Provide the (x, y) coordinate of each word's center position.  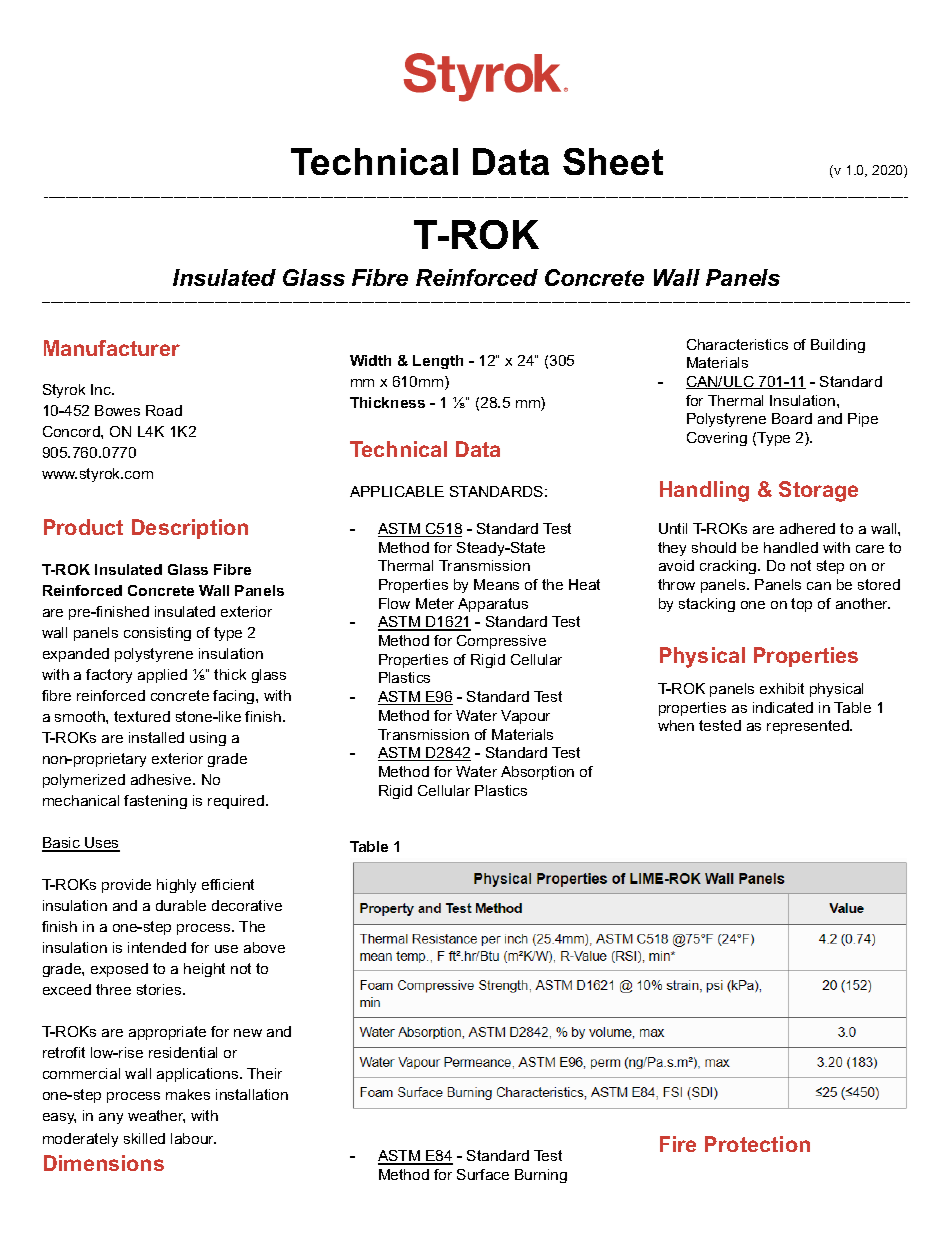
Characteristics (737, 344)
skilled (144, 1138)
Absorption (537, 773)
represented (809, 727)
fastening (155, 802)
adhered (807, 528)
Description (190, 529)
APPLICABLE (397, 491)
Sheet (613, 161)
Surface (483, 1174)
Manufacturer (112, 348)
